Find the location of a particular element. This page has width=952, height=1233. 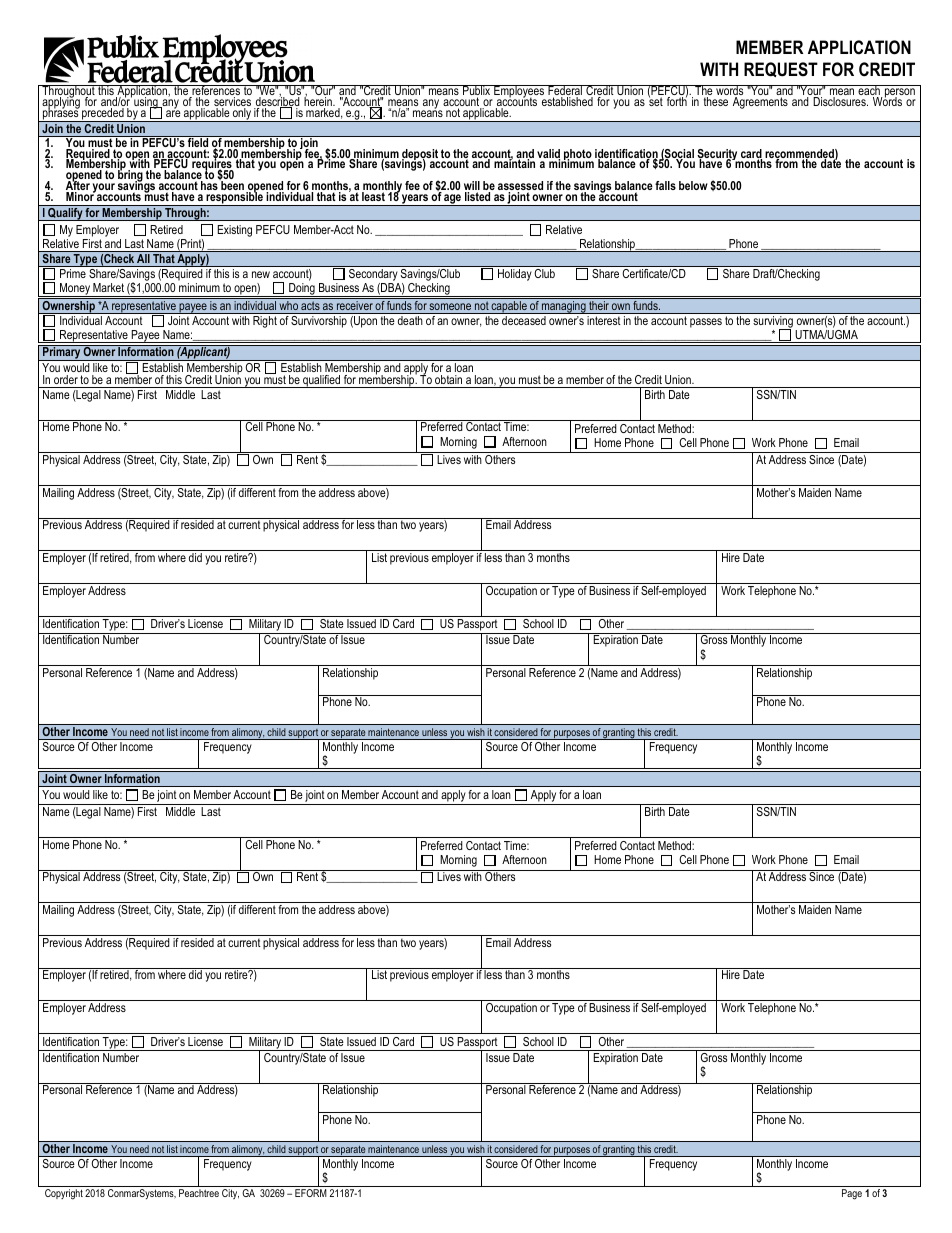

Money is located at coordinates (75, 290).
